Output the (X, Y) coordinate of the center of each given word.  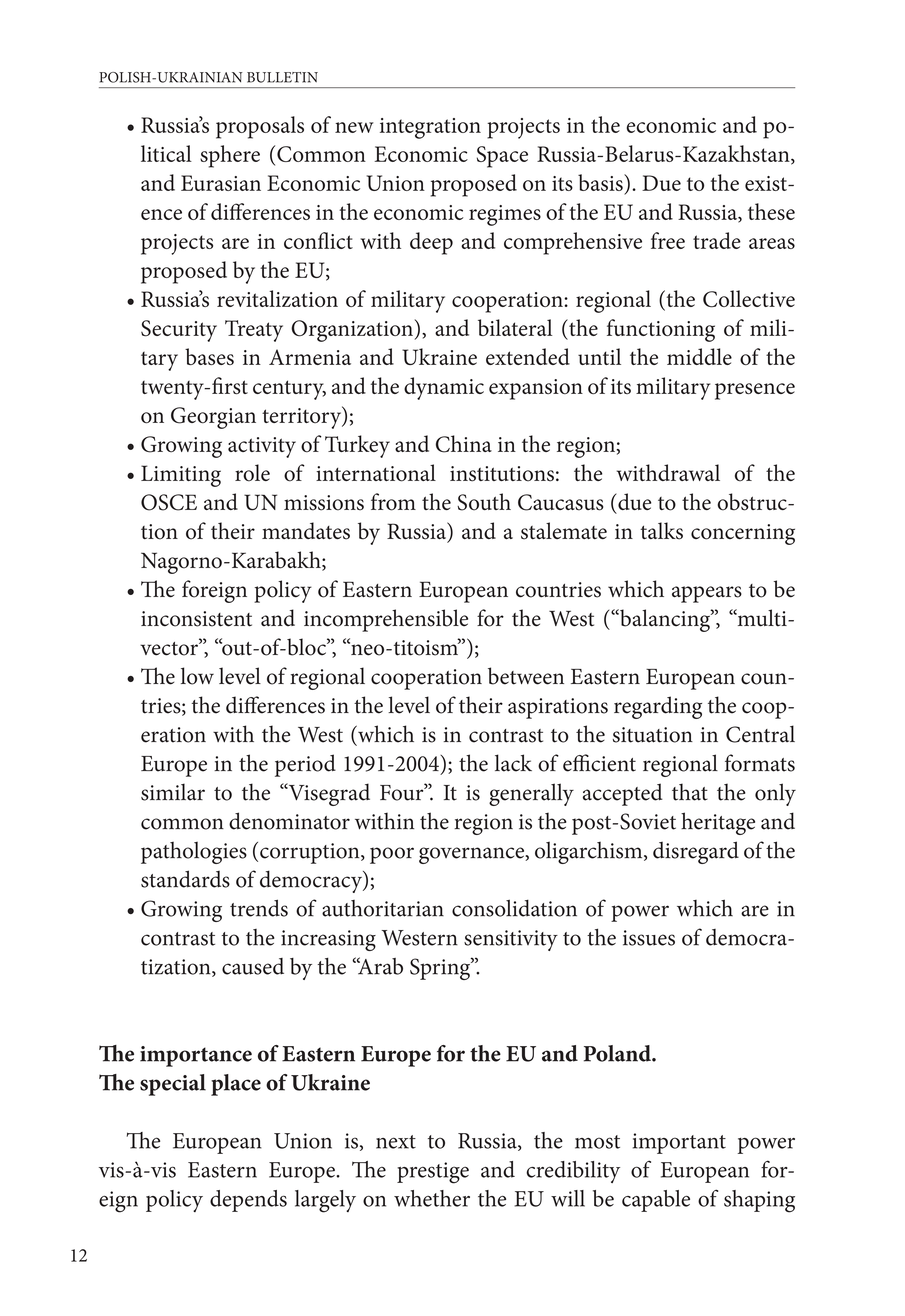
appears (707, 594)
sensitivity (511, 940)
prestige (433, 1173)
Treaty (254, 331)
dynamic (444, 388)
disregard (696, 852)
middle (699, 356)
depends (248, 1201)
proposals (260, 127)
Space (502, 157)
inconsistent (196, 619)
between (526, 676)
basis (601, 182)
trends (259, 908)
